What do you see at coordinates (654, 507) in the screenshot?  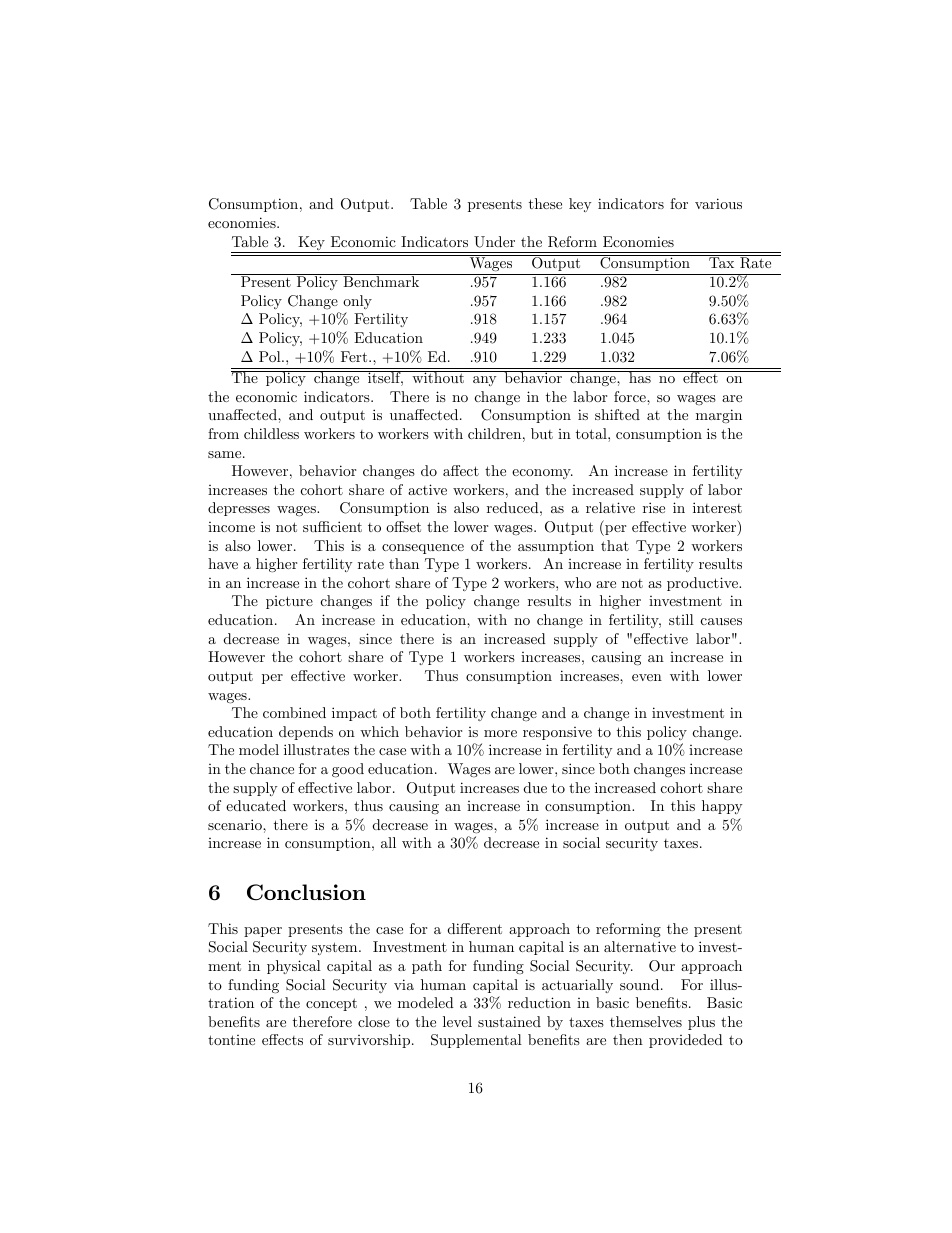 I see `rise` at bounding box center [654, 507].
